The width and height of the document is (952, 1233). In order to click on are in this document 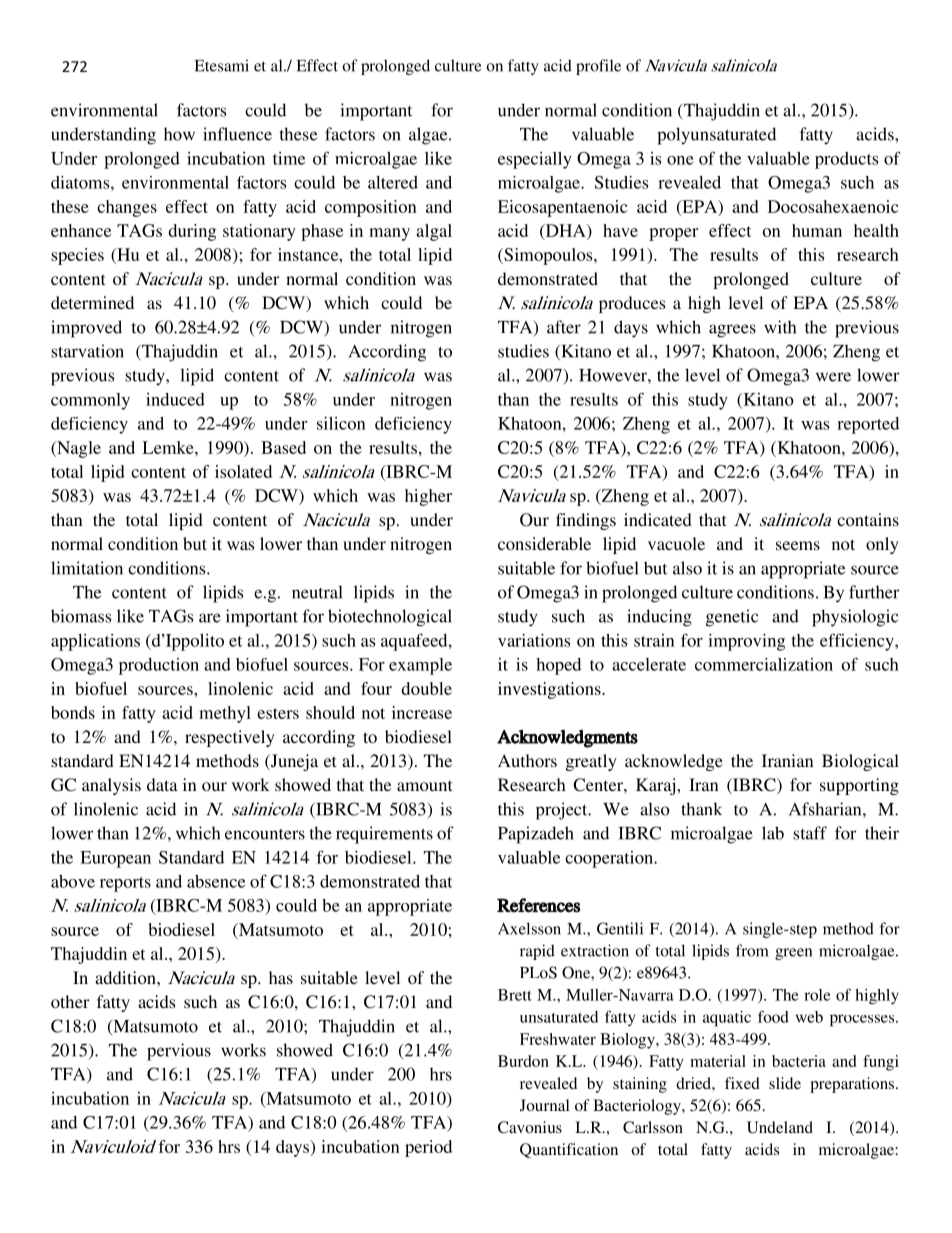, I will do `click(210, 618)`.
